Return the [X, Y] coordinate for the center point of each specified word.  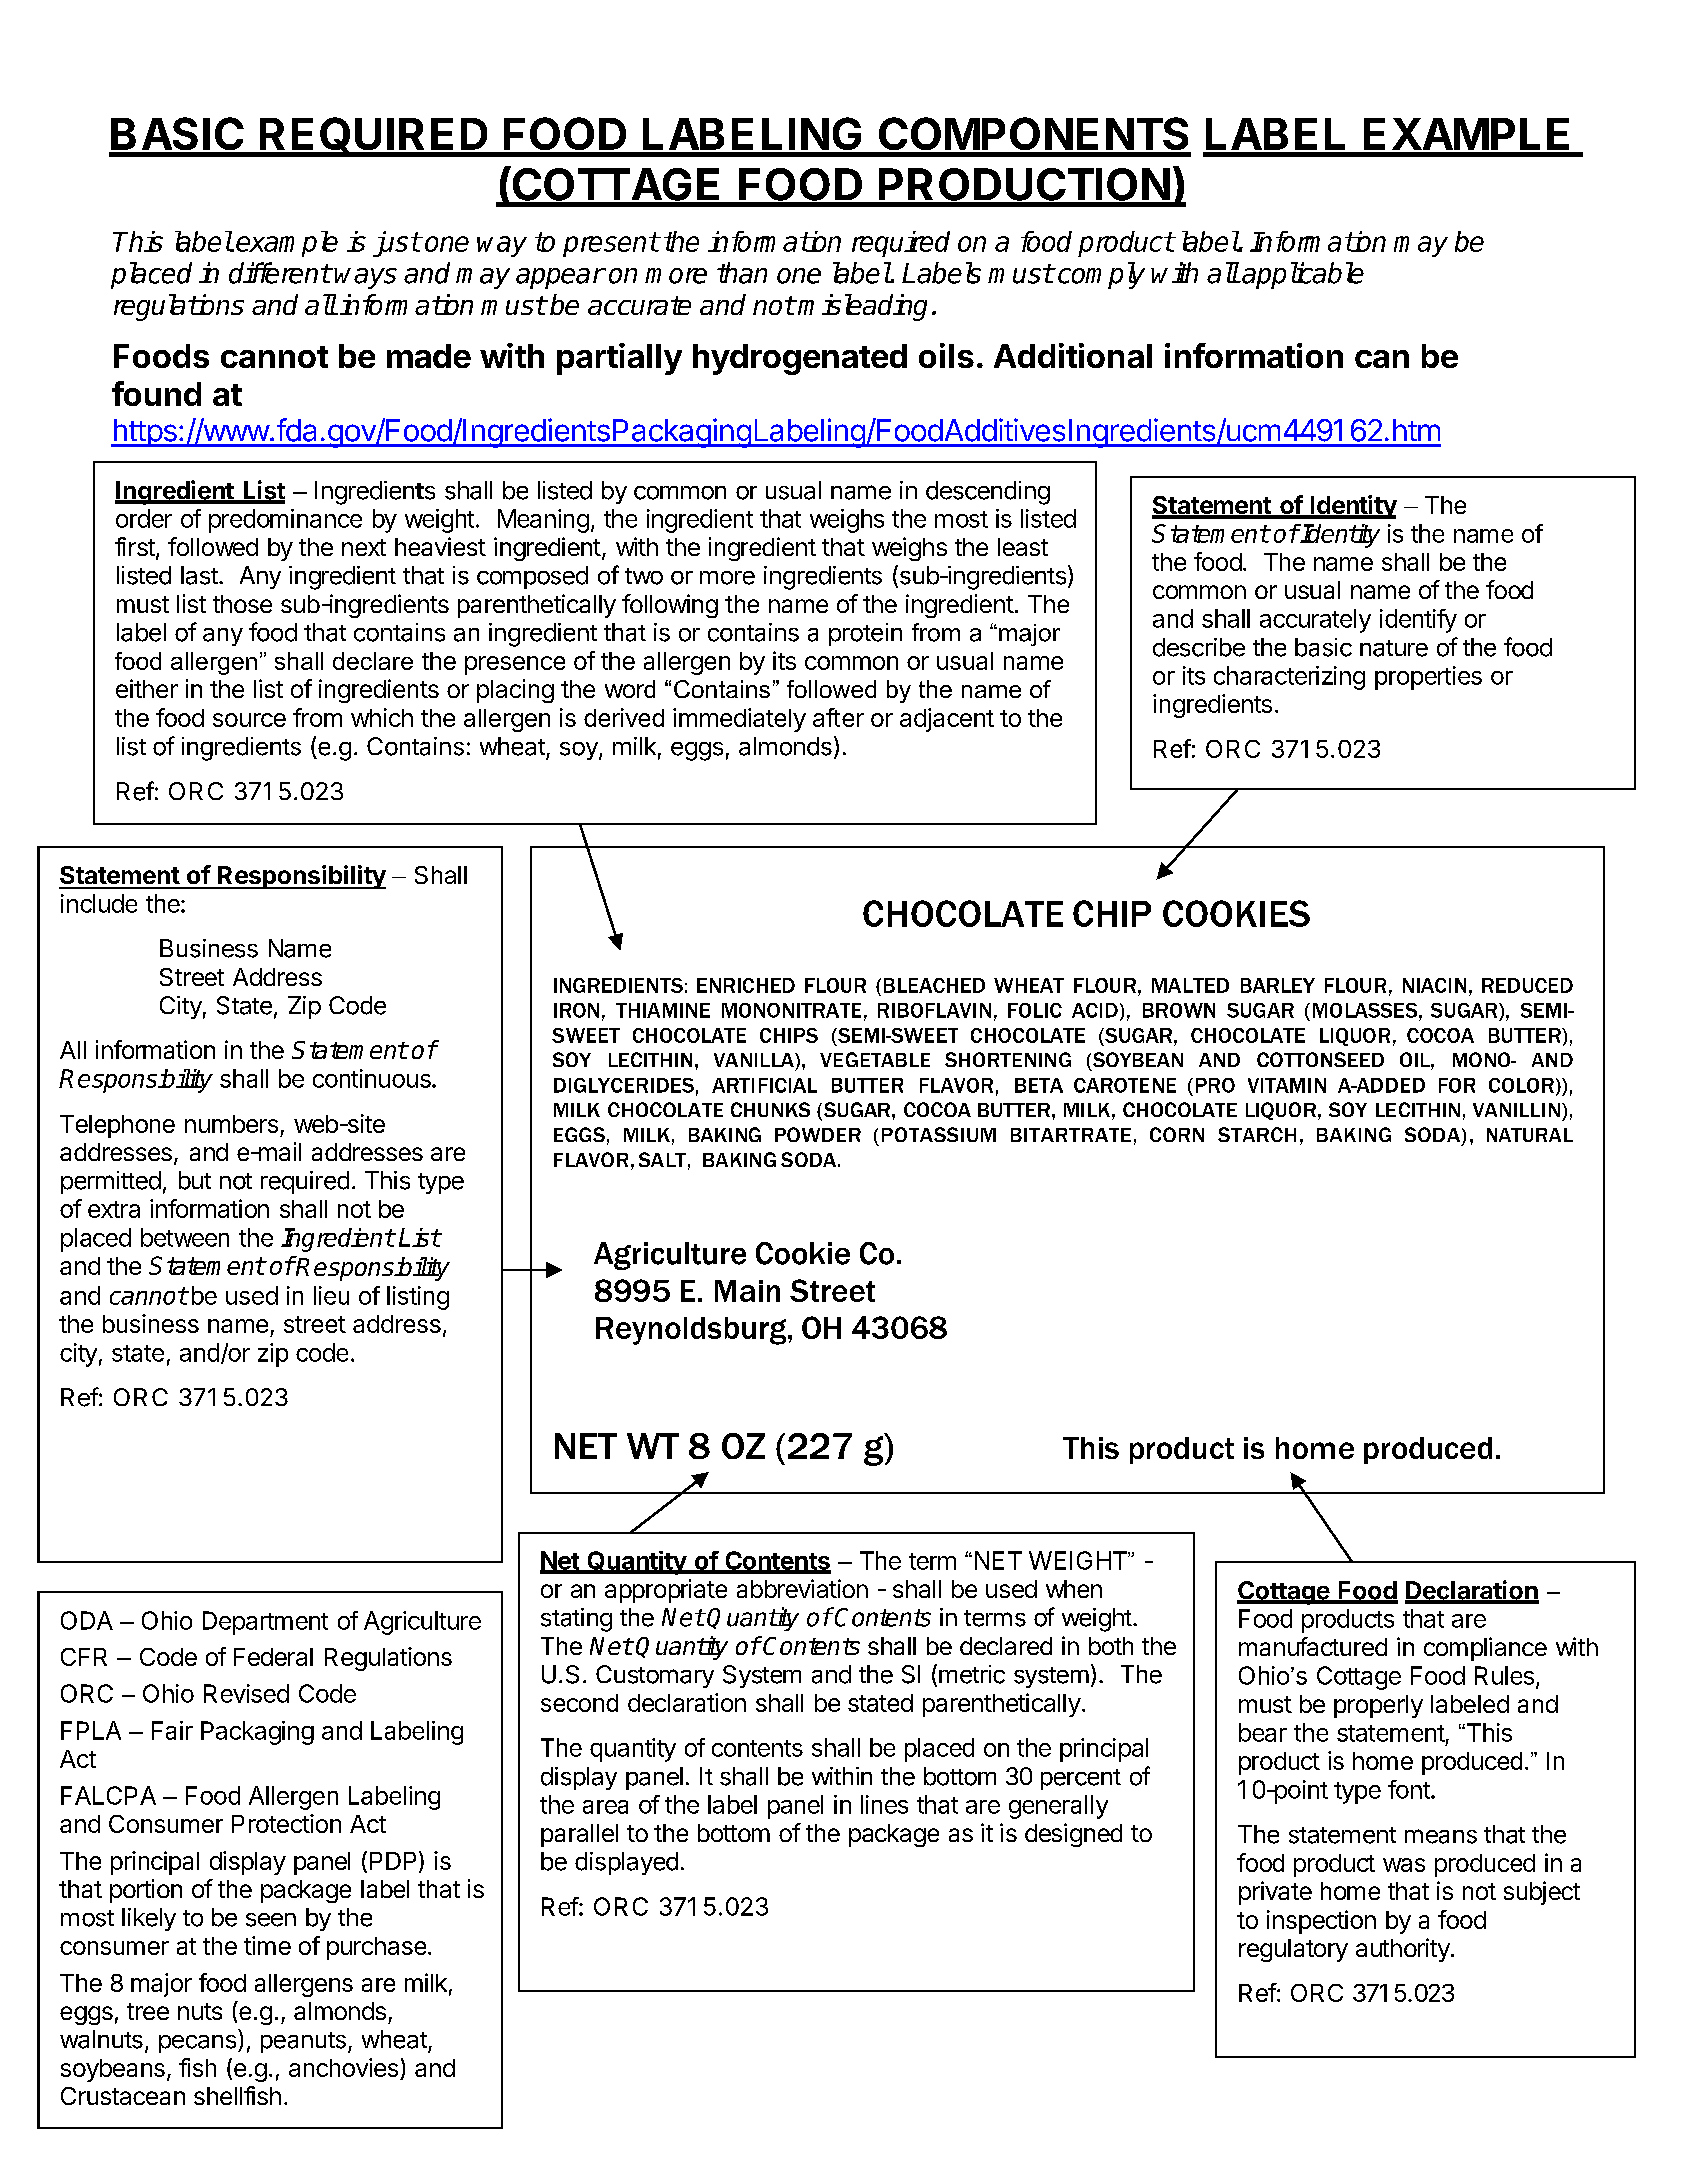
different [280, 273]
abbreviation [802, 1588]
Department [265, 1623]
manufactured [1313, 1646]
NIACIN [1434, 985]
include [99, 903]
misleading [862, 307]
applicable [1302, 275]
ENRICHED [746, 985]
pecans [197, 2044]
